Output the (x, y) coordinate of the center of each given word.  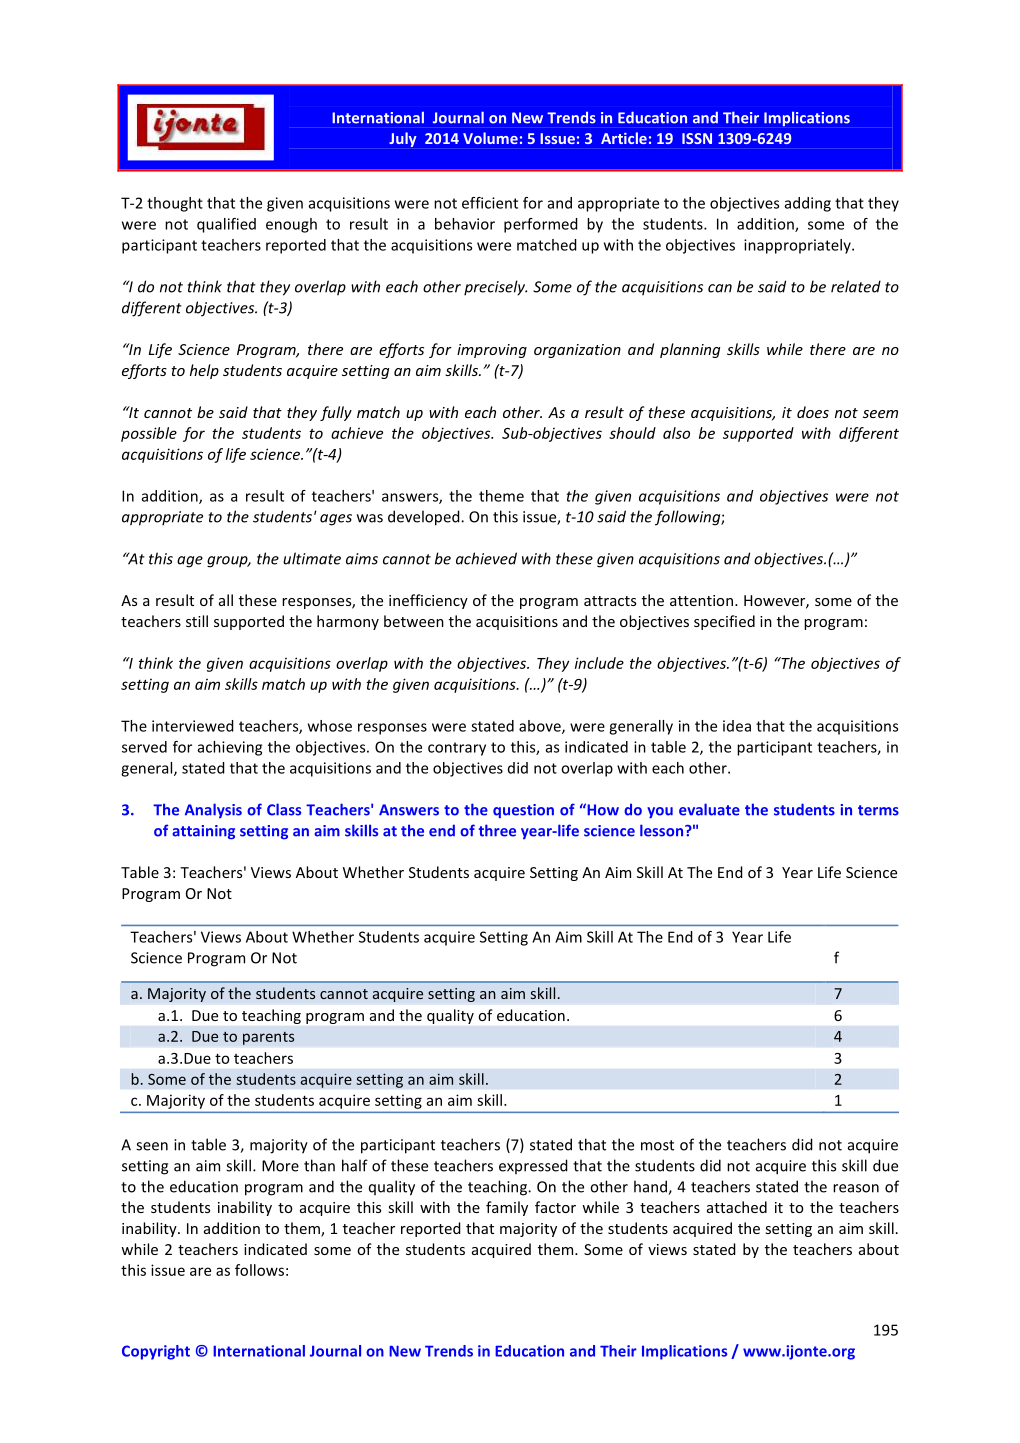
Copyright (156, 1352)
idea (737, 726)
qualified (226, 225)
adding (808, 204)
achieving (230, 748)
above (541, 727)
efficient (490, 203)
